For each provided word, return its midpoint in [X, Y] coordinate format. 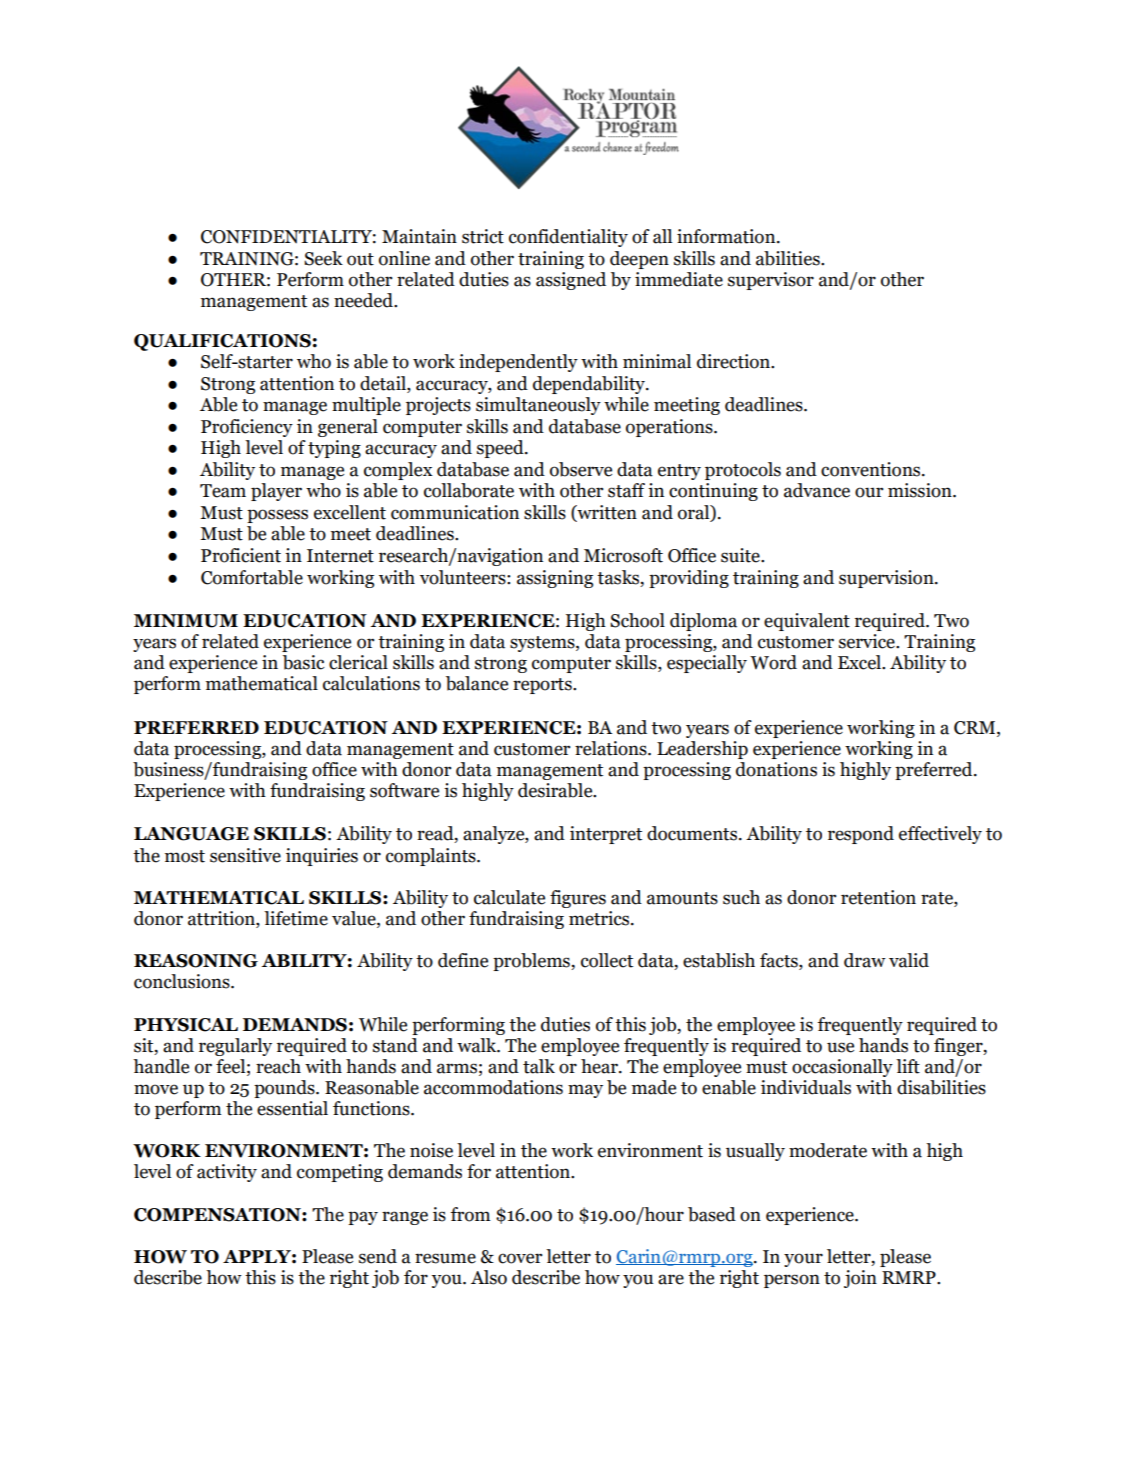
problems [532, 962]
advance [817, 490]
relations [612, 748]
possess [277, 516]
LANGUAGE [191, 834]
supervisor [771, 281]
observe [581, 469]
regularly [235, 1047]
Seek [323, 258]
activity [227, 1173]
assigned [571, 281]
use [840, 1047]
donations [776, 769]
